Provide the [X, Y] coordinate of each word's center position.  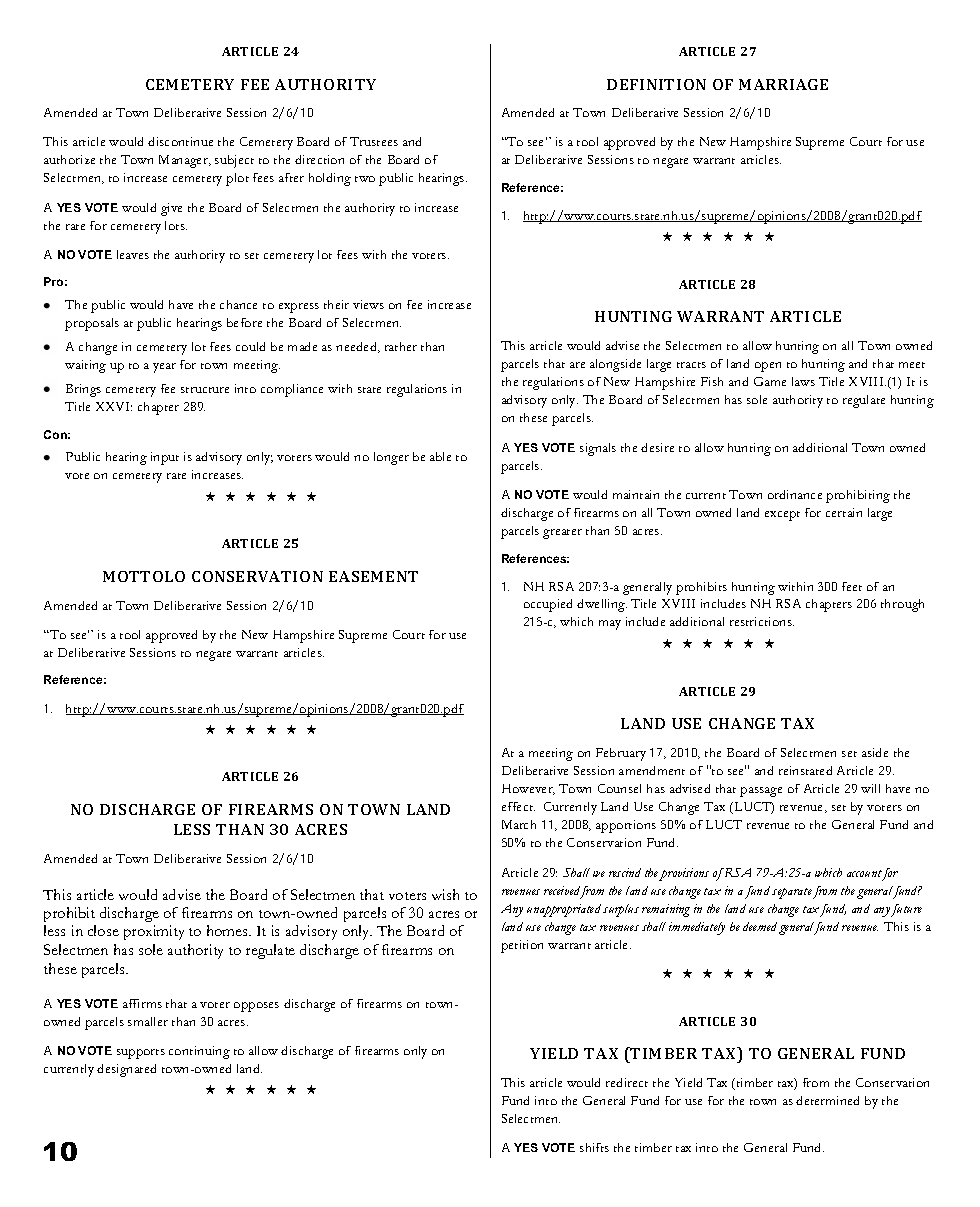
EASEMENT [373, 576]
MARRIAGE [783, 84]
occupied [548, 605]
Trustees [374, 141]
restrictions [762, 621]
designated [126, 1070]
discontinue [180, 141]
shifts [594, 1147]
